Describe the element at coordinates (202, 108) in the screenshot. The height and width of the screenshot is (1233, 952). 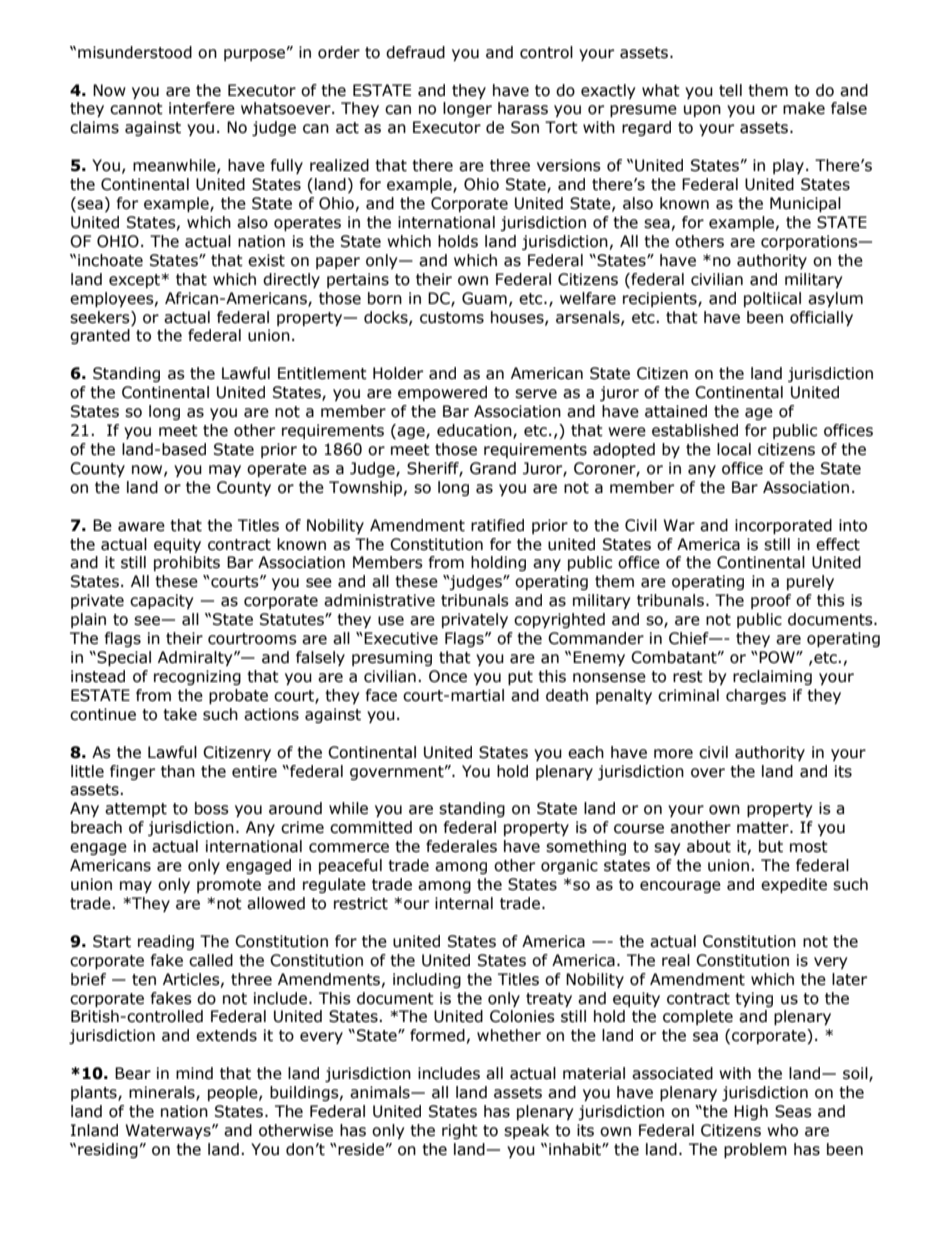
I see `interfere` at that location.
